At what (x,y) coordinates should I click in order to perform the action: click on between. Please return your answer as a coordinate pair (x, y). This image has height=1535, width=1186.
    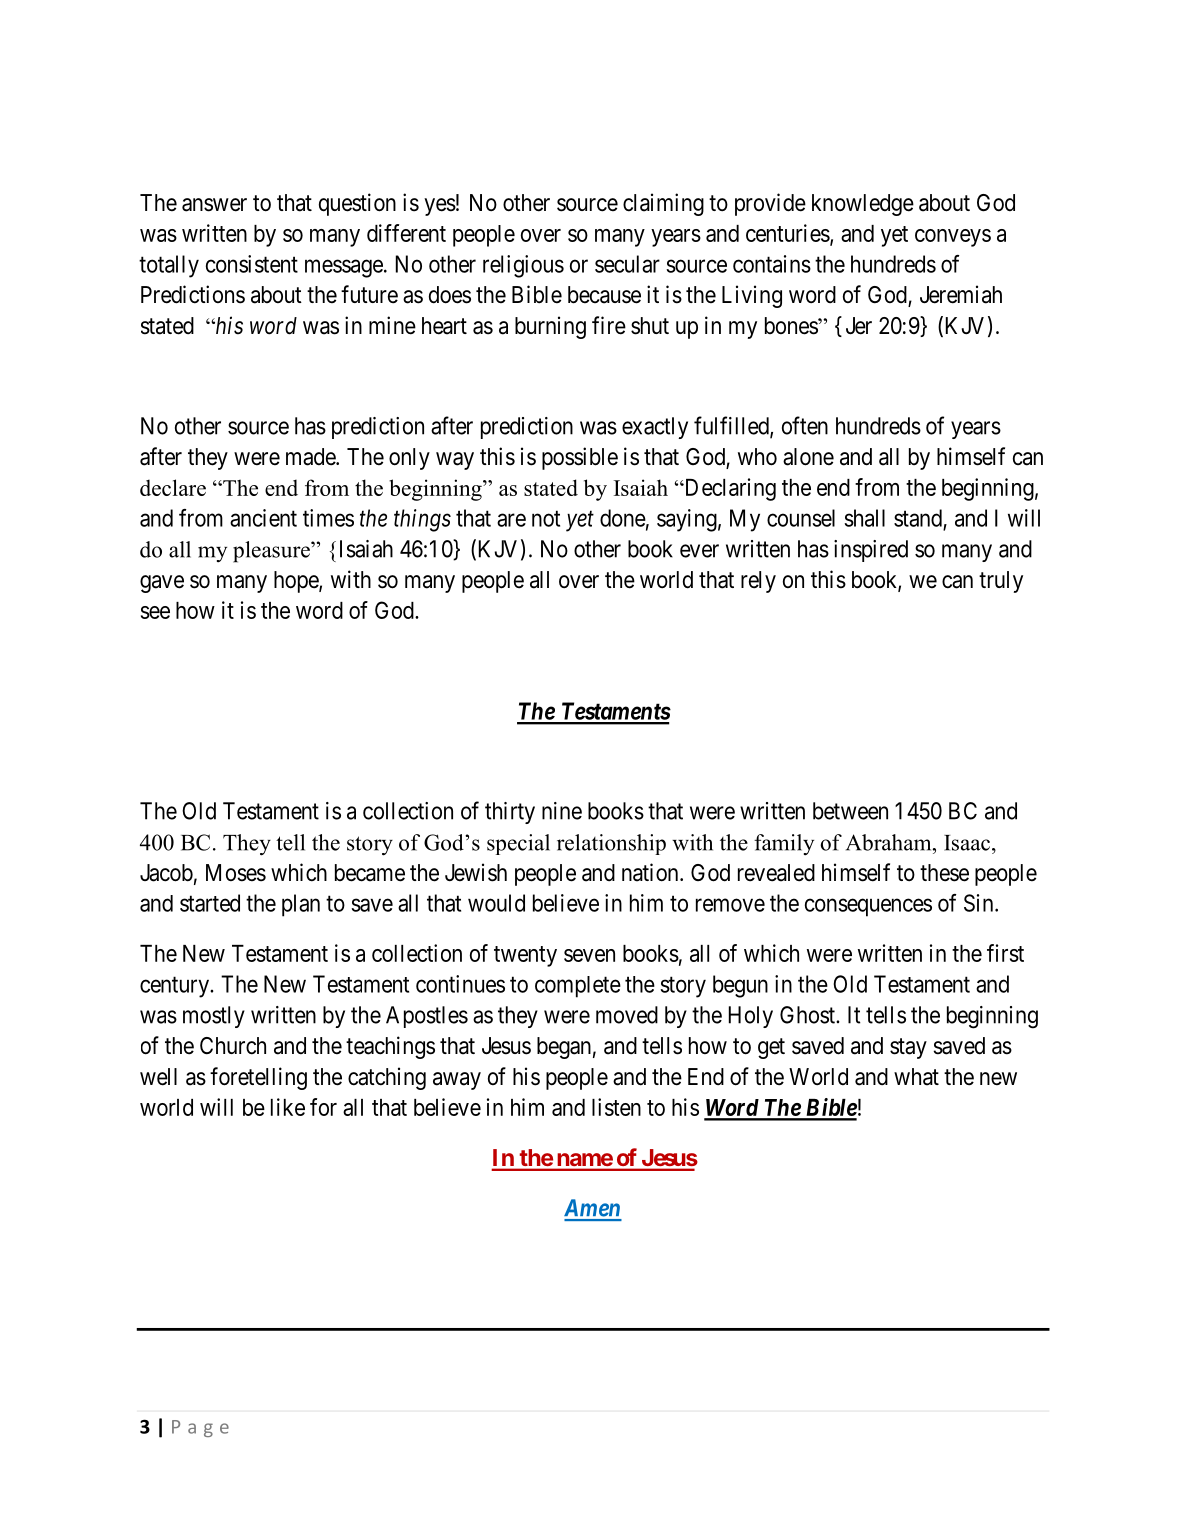
    Looking at the image, I should click on (850, 811).
